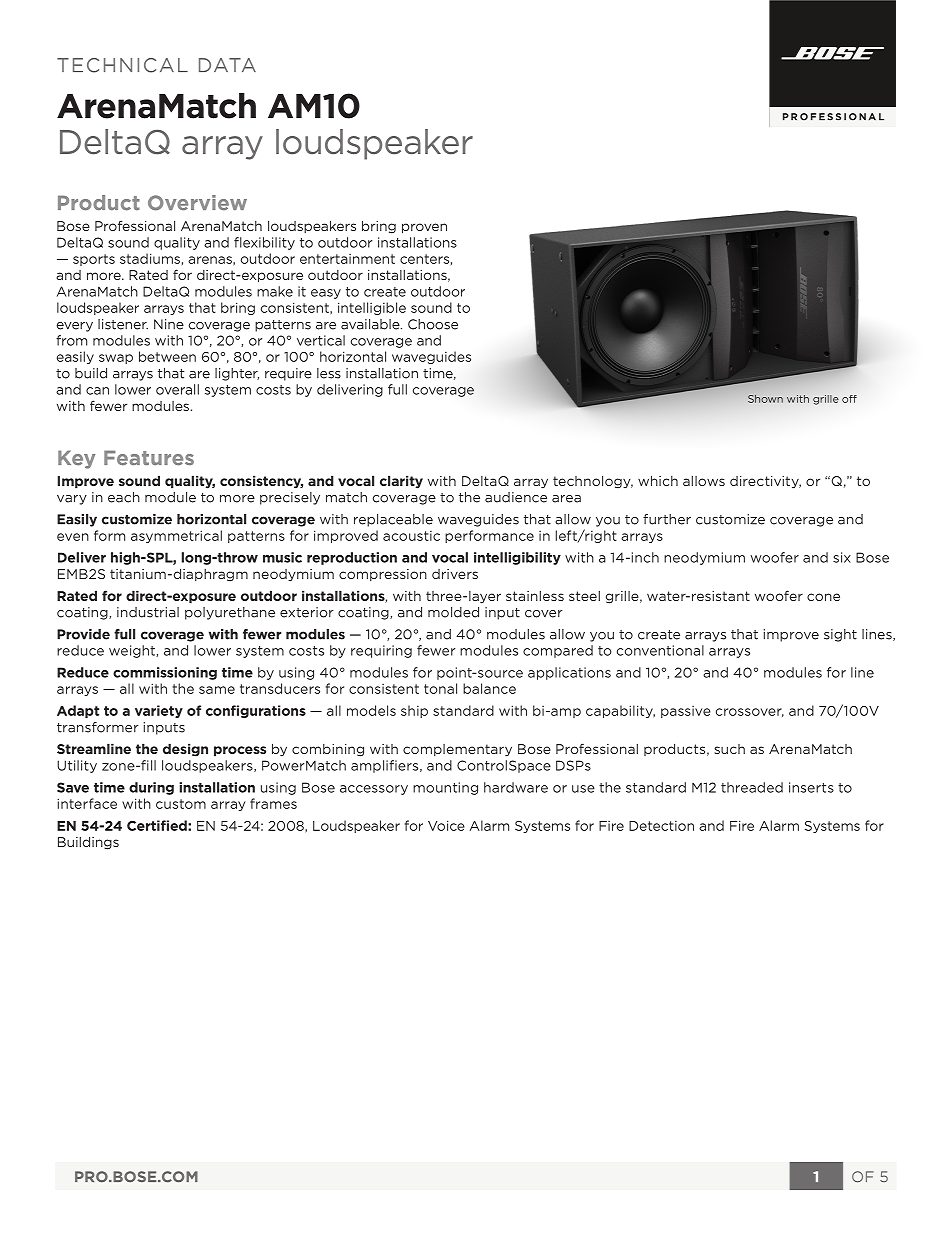 The image size is (952, 1233). Describe the element at coordinates (445, 788) in the page. I see `mounting` at that location.
